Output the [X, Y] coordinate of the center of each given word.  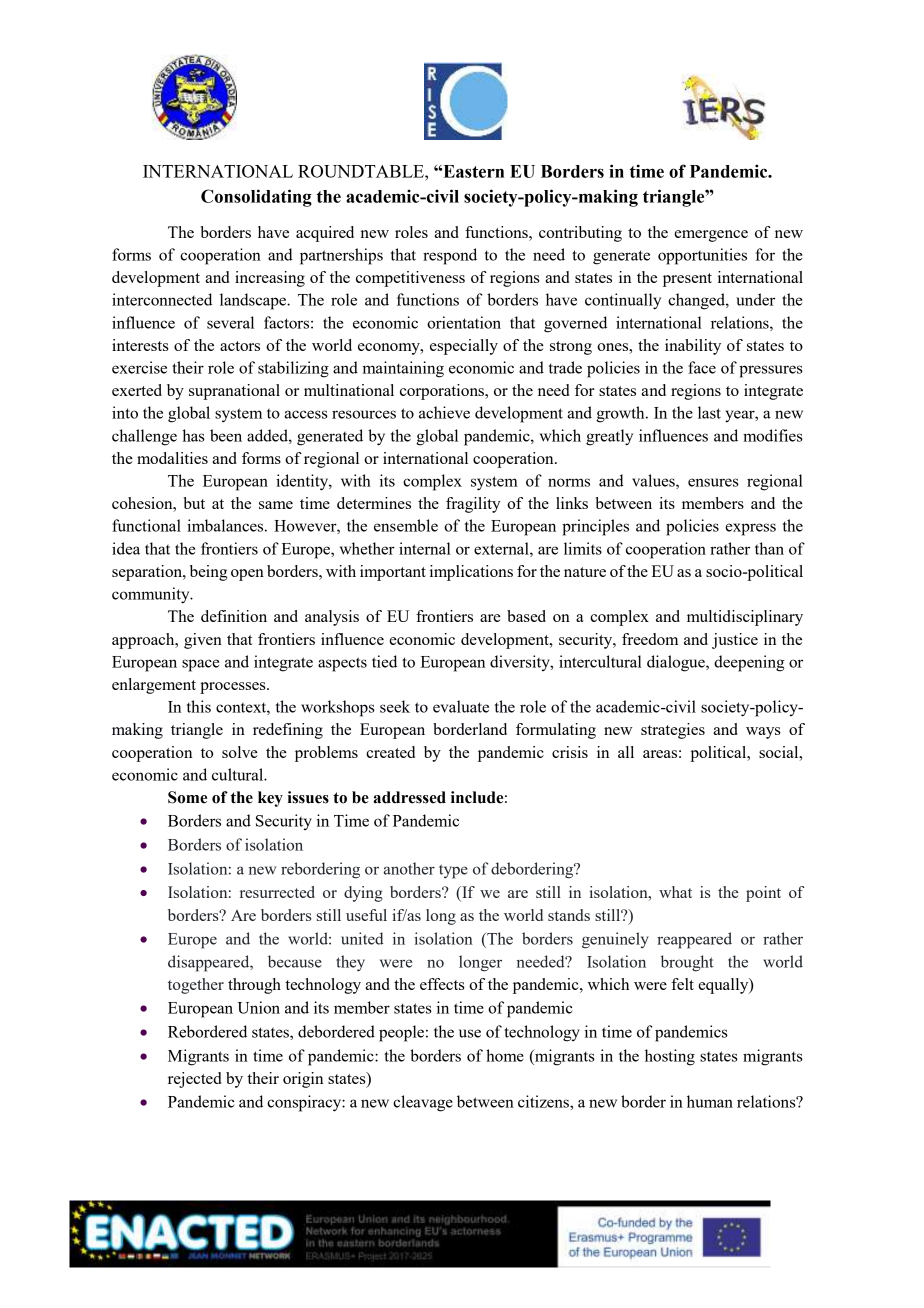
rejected [194, 1080]
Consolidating [256, 198]
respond [450, 256]
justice [735, 641]
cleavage [423, 1103]
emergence [711, 236]
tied [384, 661]
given [203, 641]
